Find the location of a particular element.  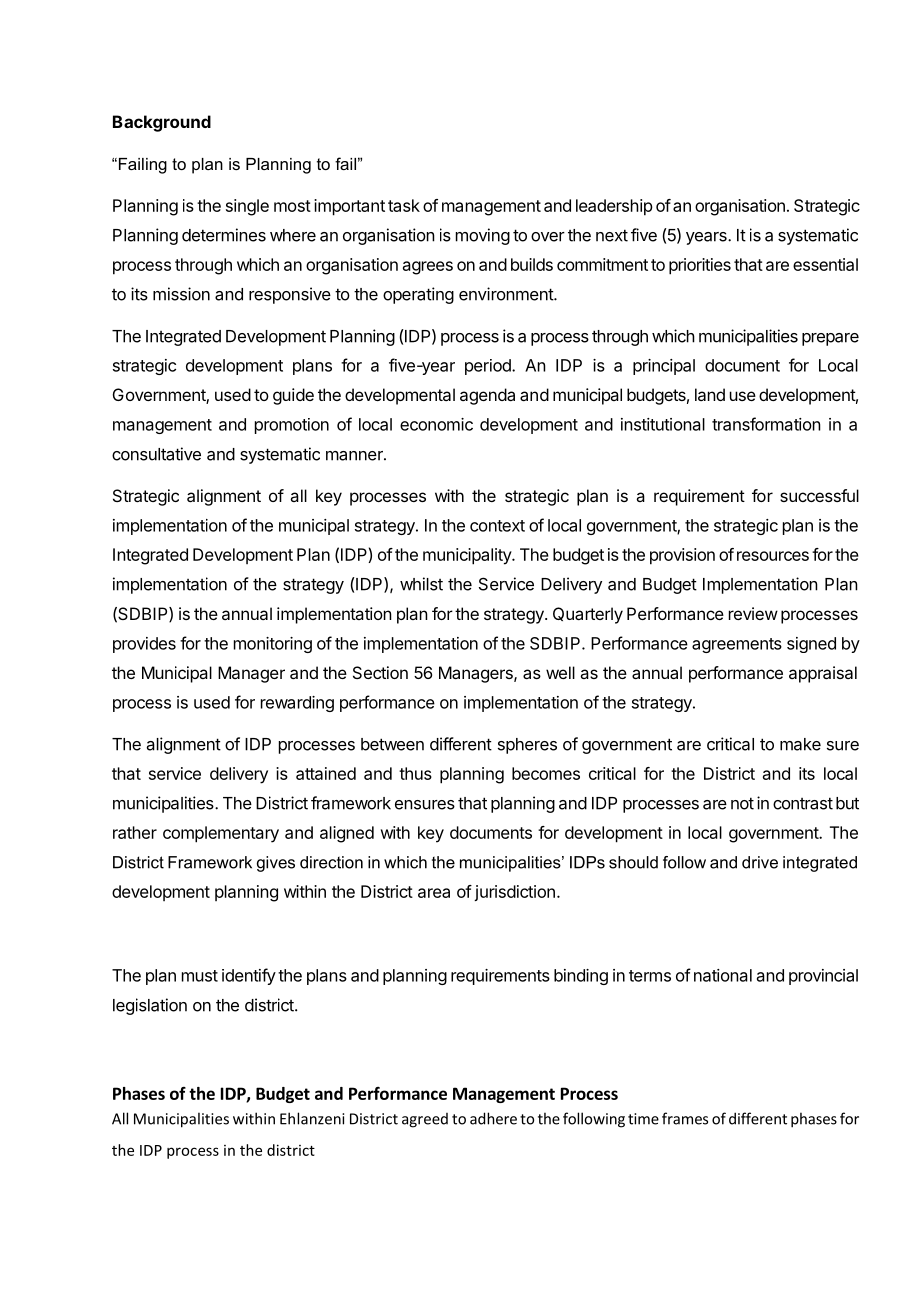

monitoring is located at coordinates (273, 645).
